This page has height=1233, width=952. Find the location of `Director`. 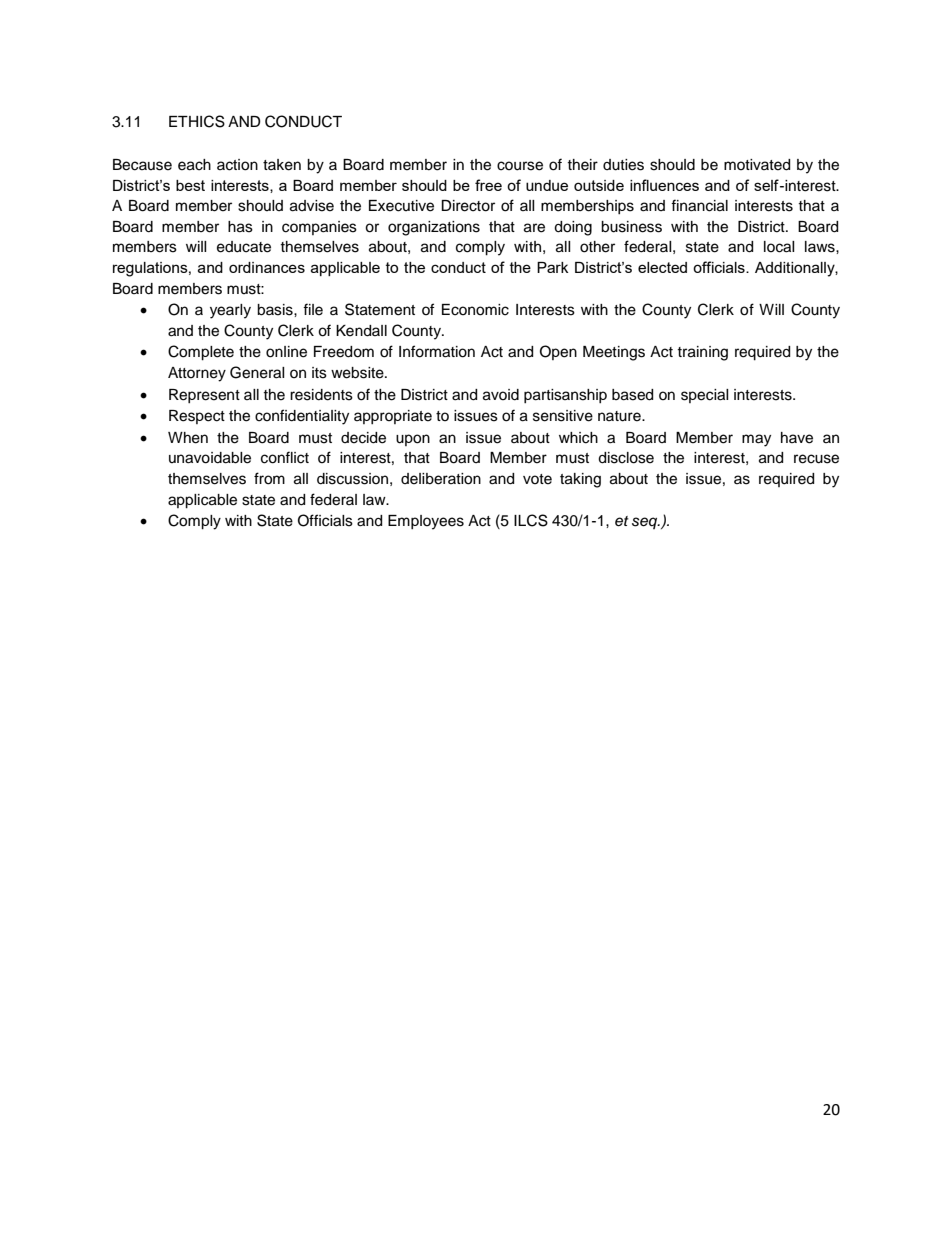

Director is located at coordinates (468, 206).
